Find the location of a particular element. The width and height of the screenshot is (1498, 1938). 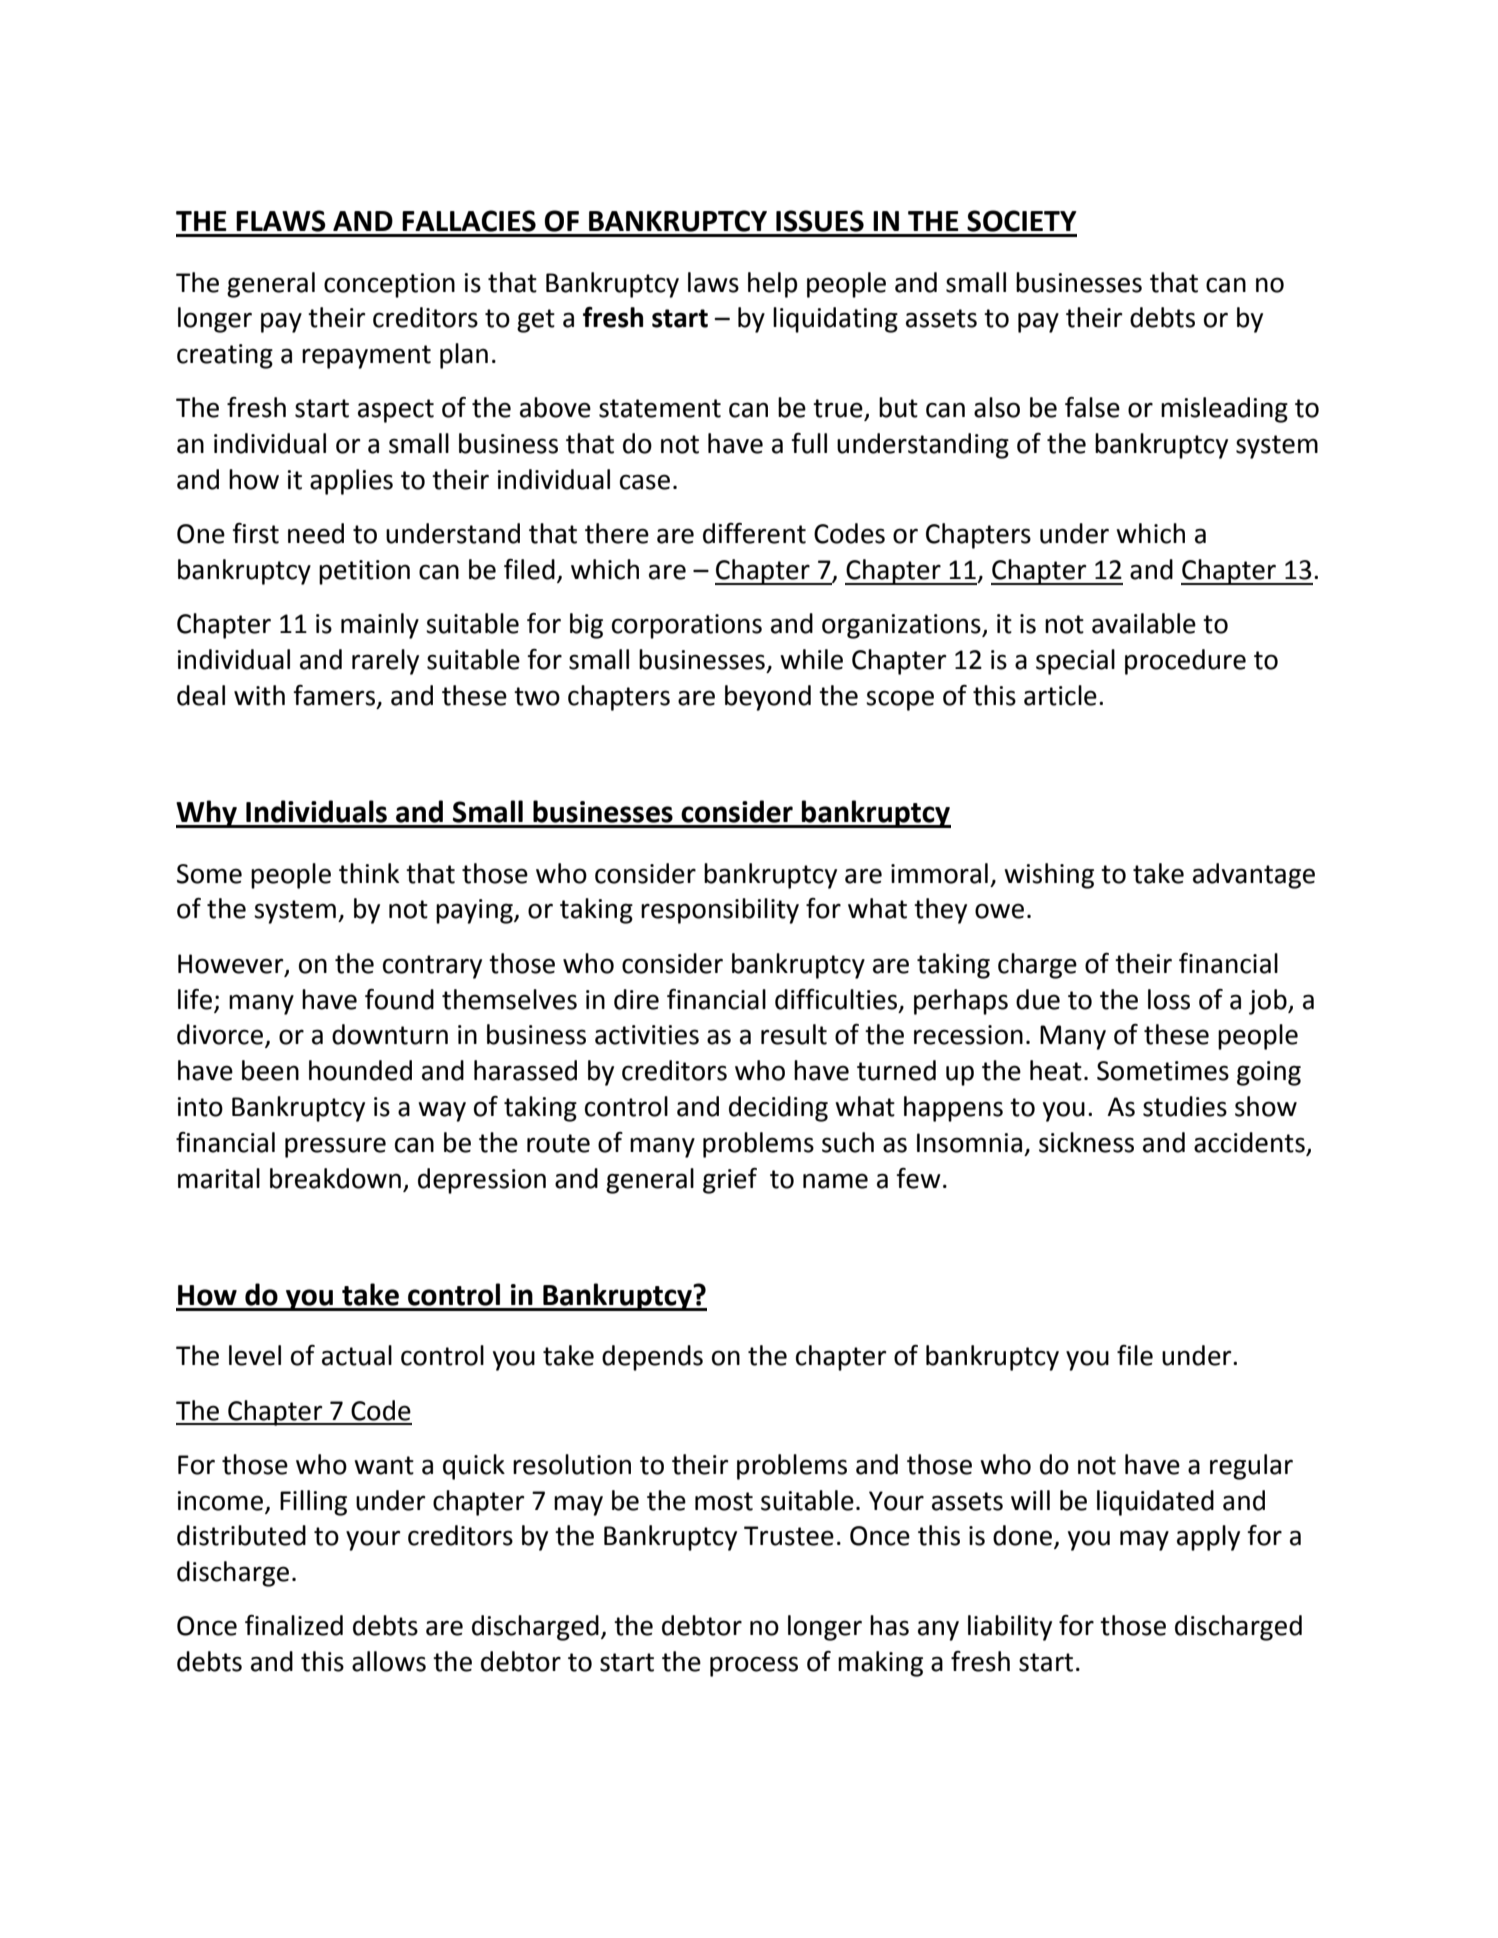

repayment is located at coordinates (366, 357).
